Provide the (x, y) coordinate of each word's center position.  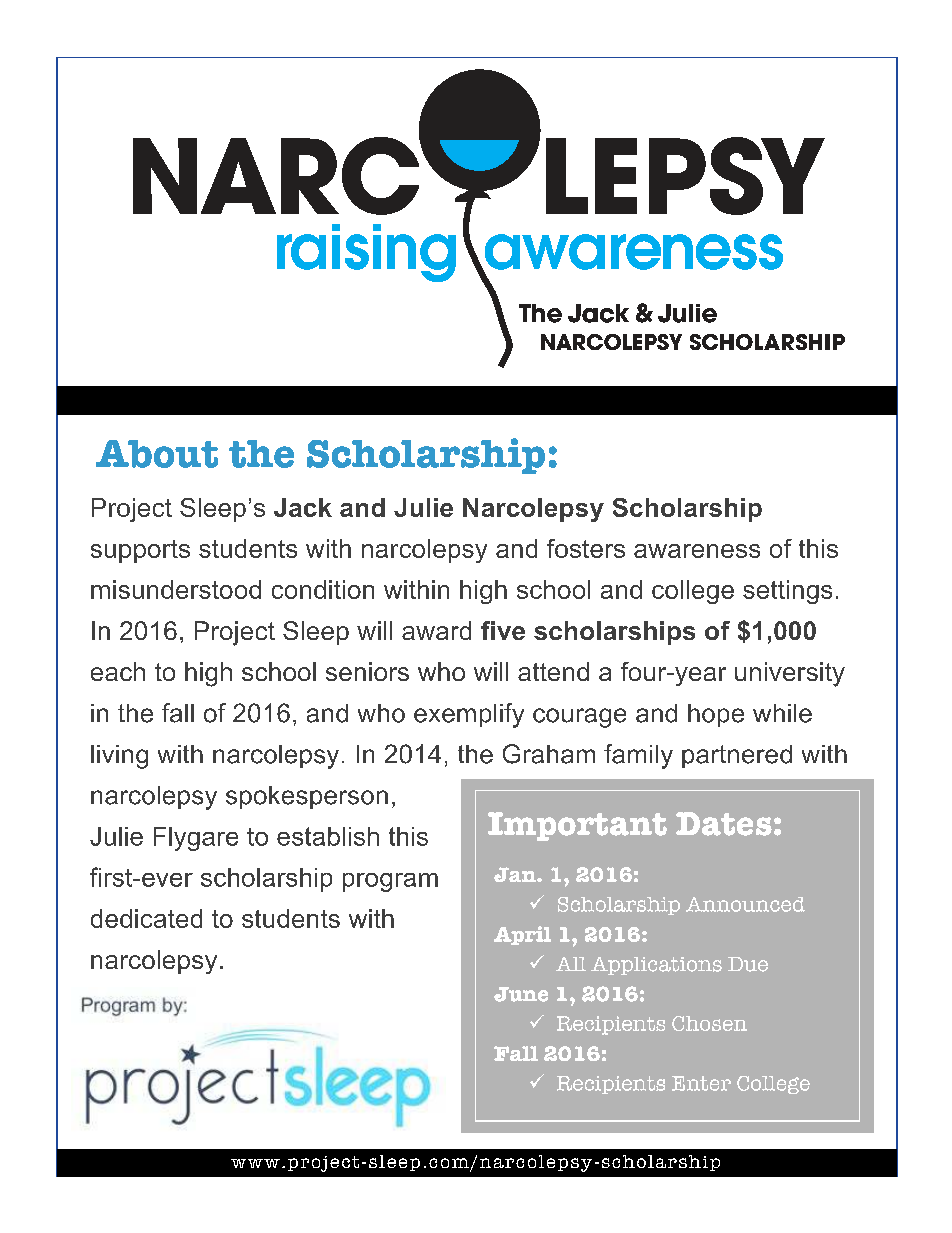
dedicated (146, 918)
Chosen (709, 1023)
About (157, 454)
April (522, 935)
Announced (745, 904)
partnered (737, 756)
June (521, 994)
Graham (549, 754)
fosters (586, 548)
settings (787, 592)
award (436, 630)
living (119, 757)
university (790, 674)
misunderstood (176, 589)
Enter (701, 1083)
